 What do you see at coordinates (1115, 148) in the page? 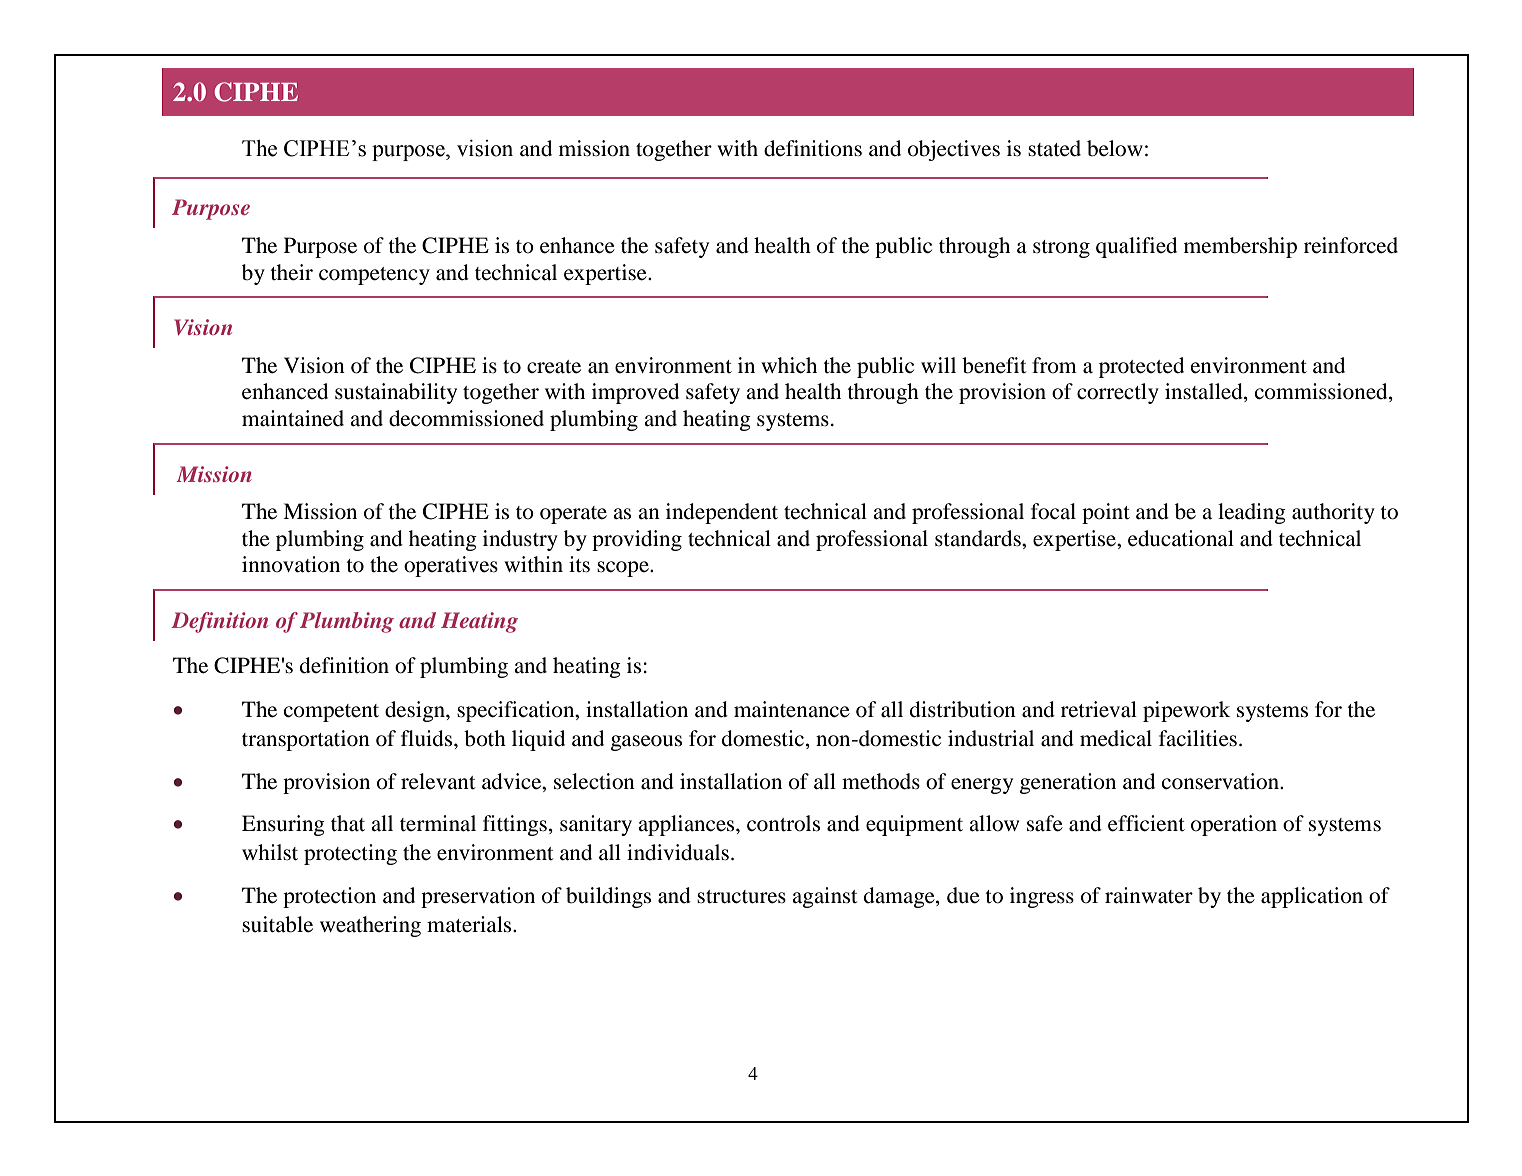
I see `below` at bounding box center [1115, 148].
